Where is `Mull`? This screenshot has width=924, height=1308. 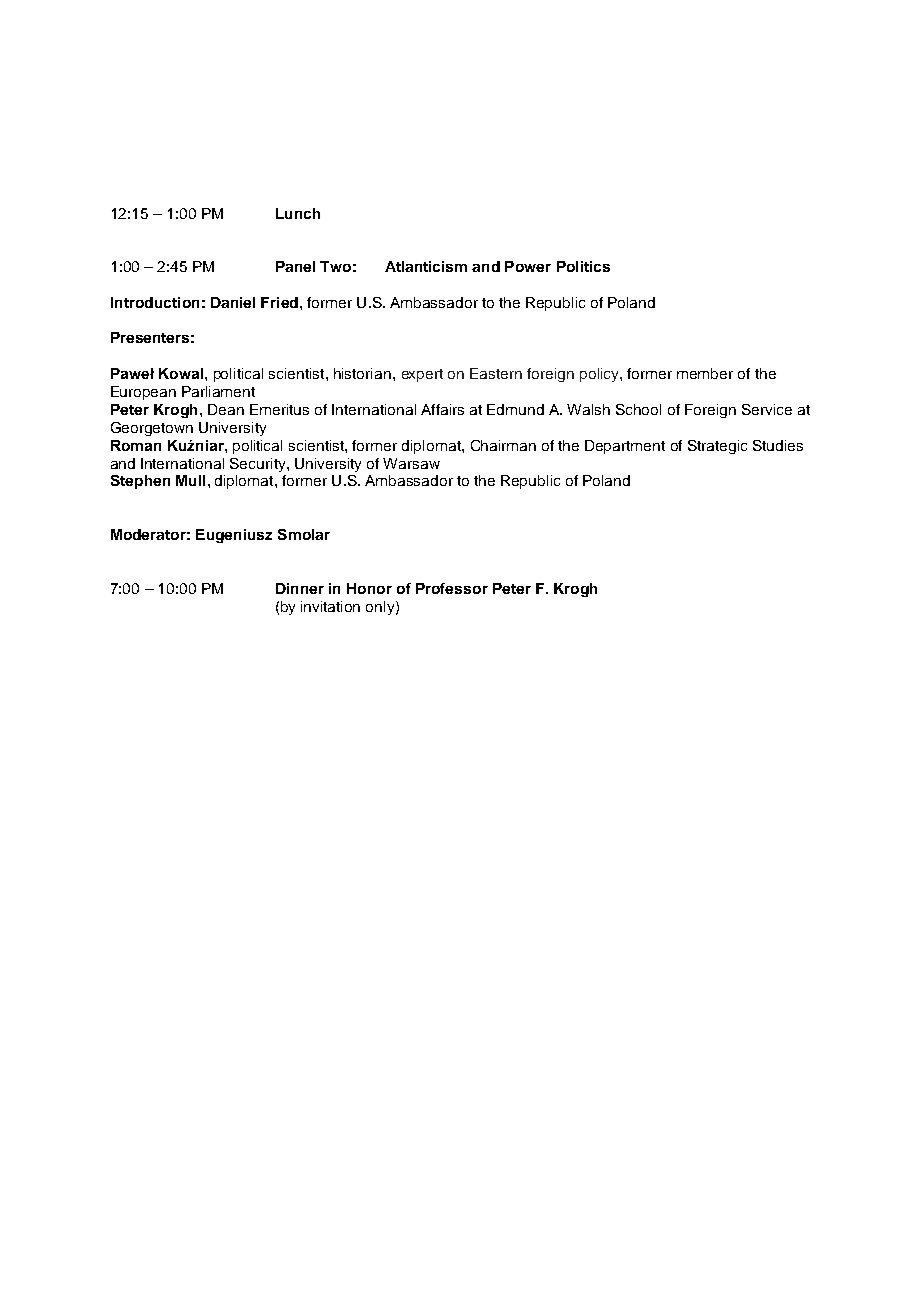
Mull is located at coordinates (190, 480).
